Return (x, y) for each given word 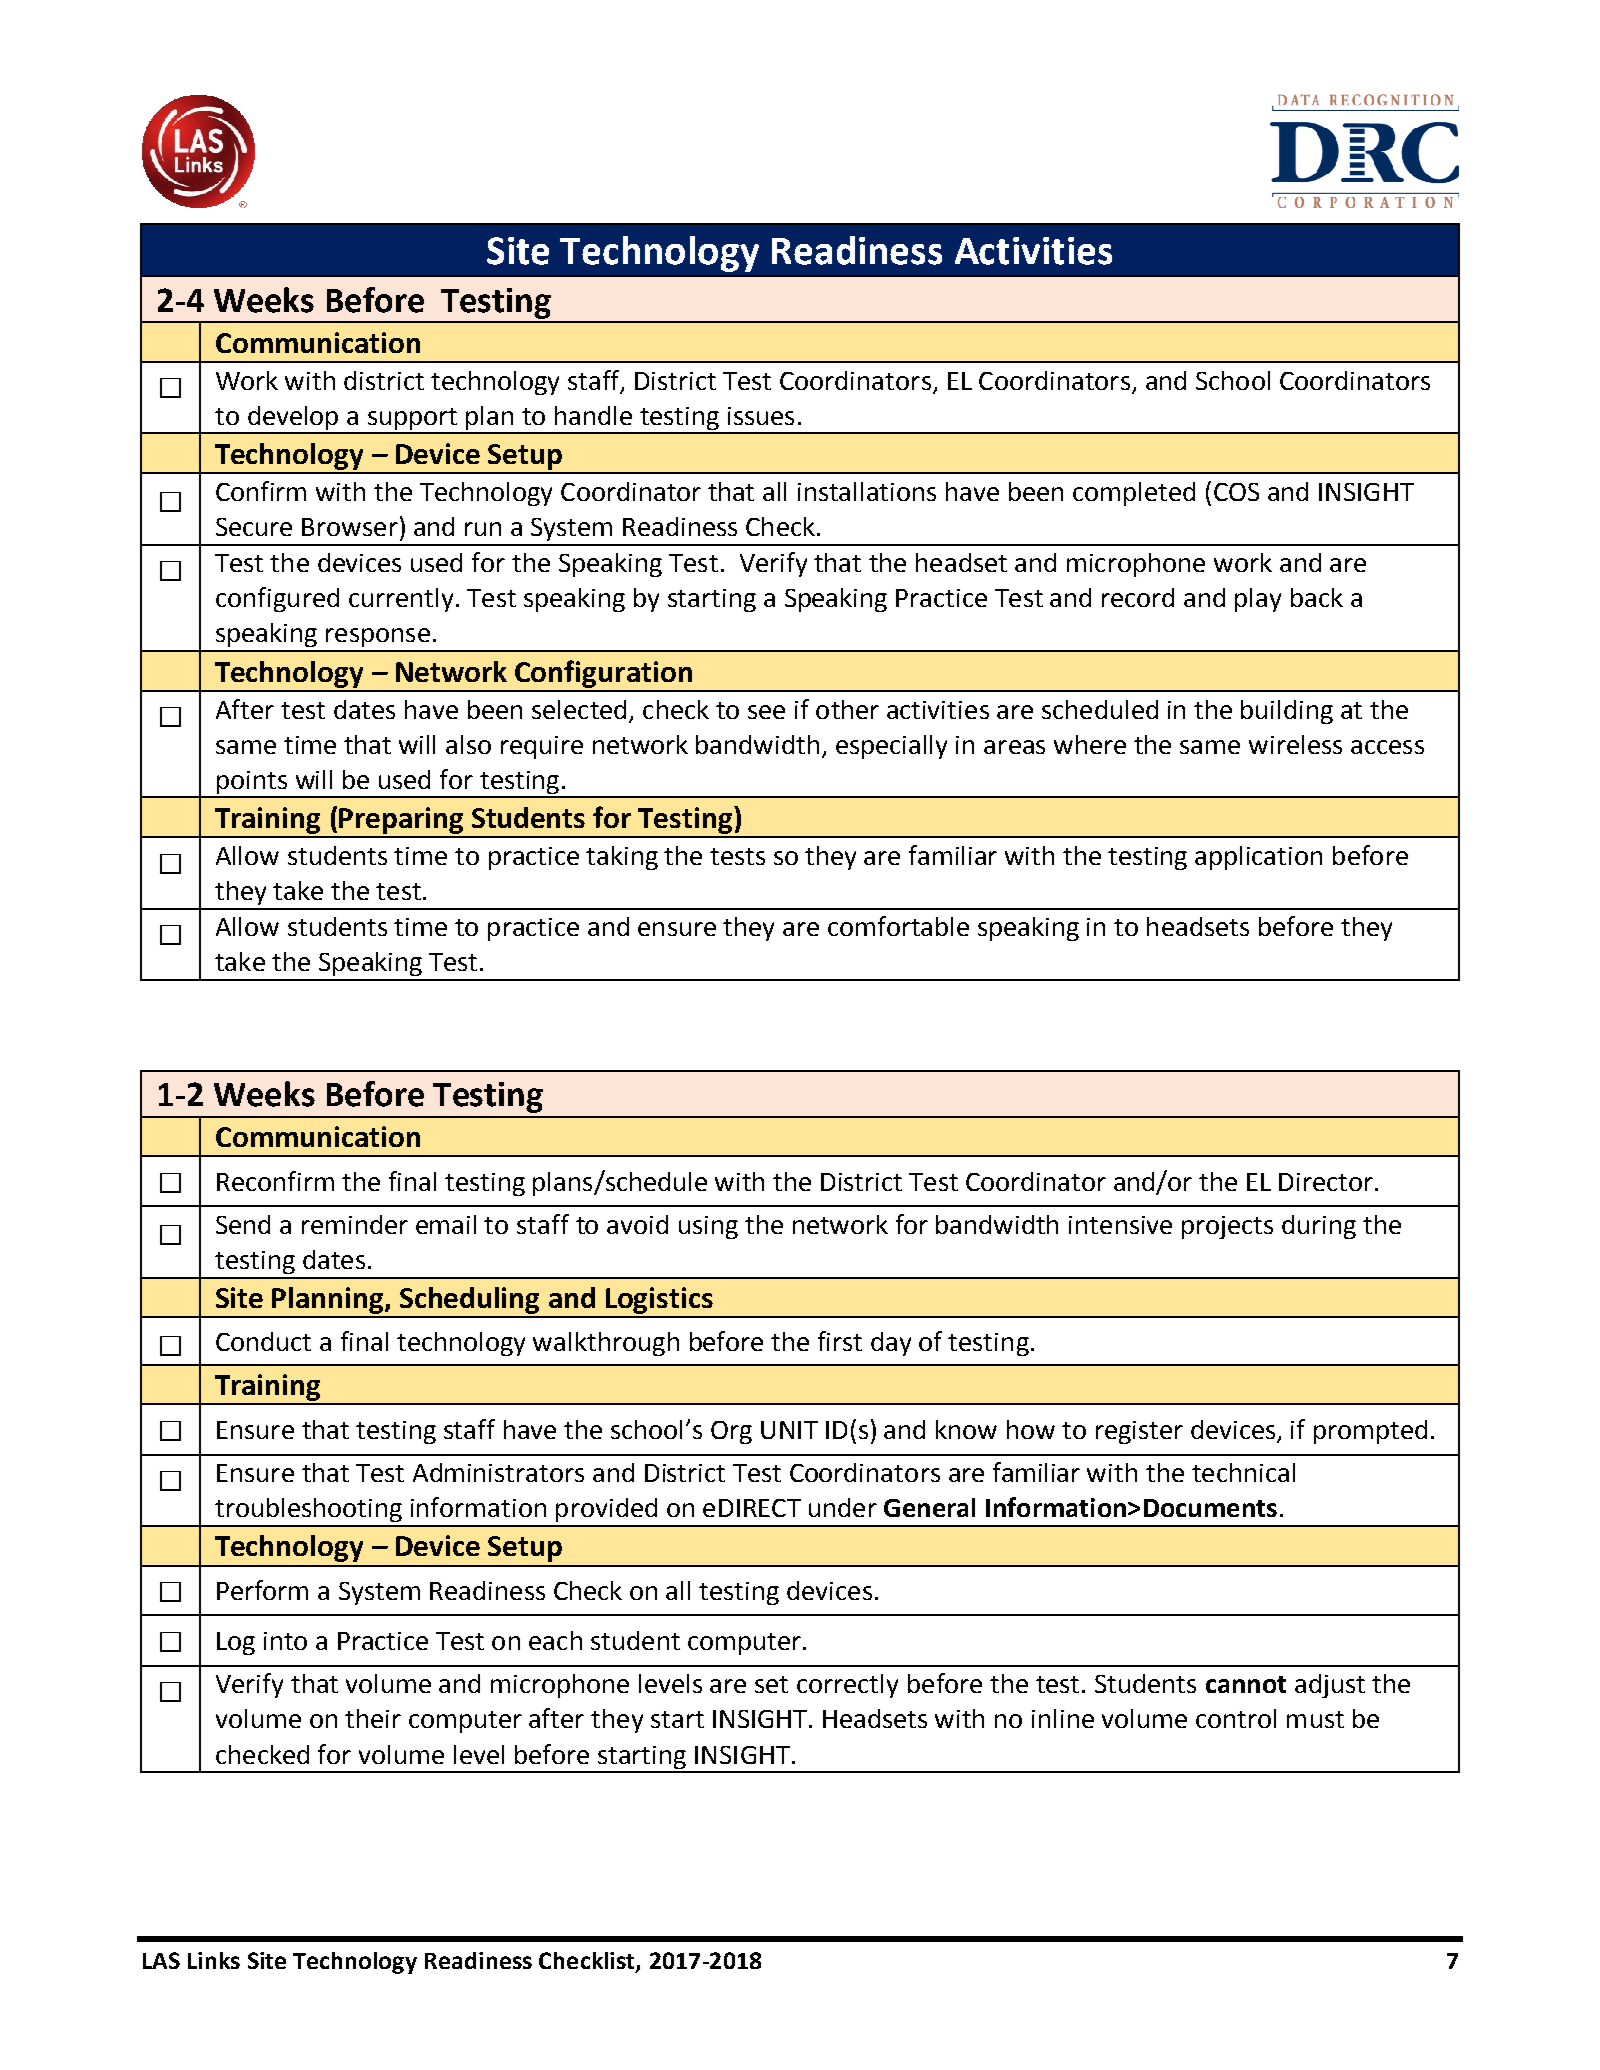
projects (1227, 1227)
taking (622, 858)
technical (1243, 1472)
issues (761, 416)
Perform (262, 1590)
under (843, 1507)
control (1236, 1718)
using (708, 1227)
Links (214, 1960)
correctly (847, 1686)
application (1258, 858)
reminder (355, 1224)
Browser (350, 527)
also (468, 744)
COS (1236, 492)
